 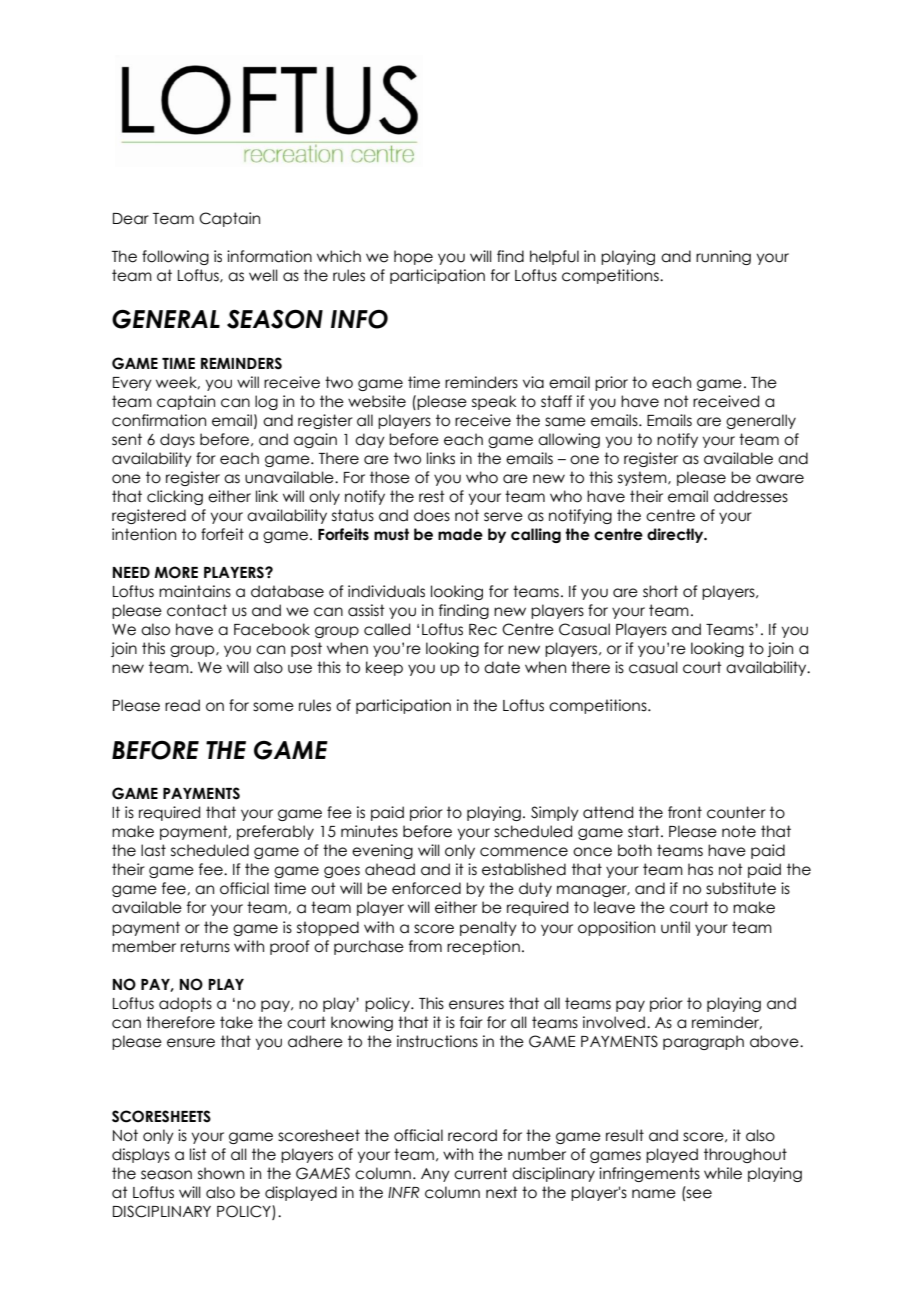 I want to click on following, so click(x=175, y=257).
